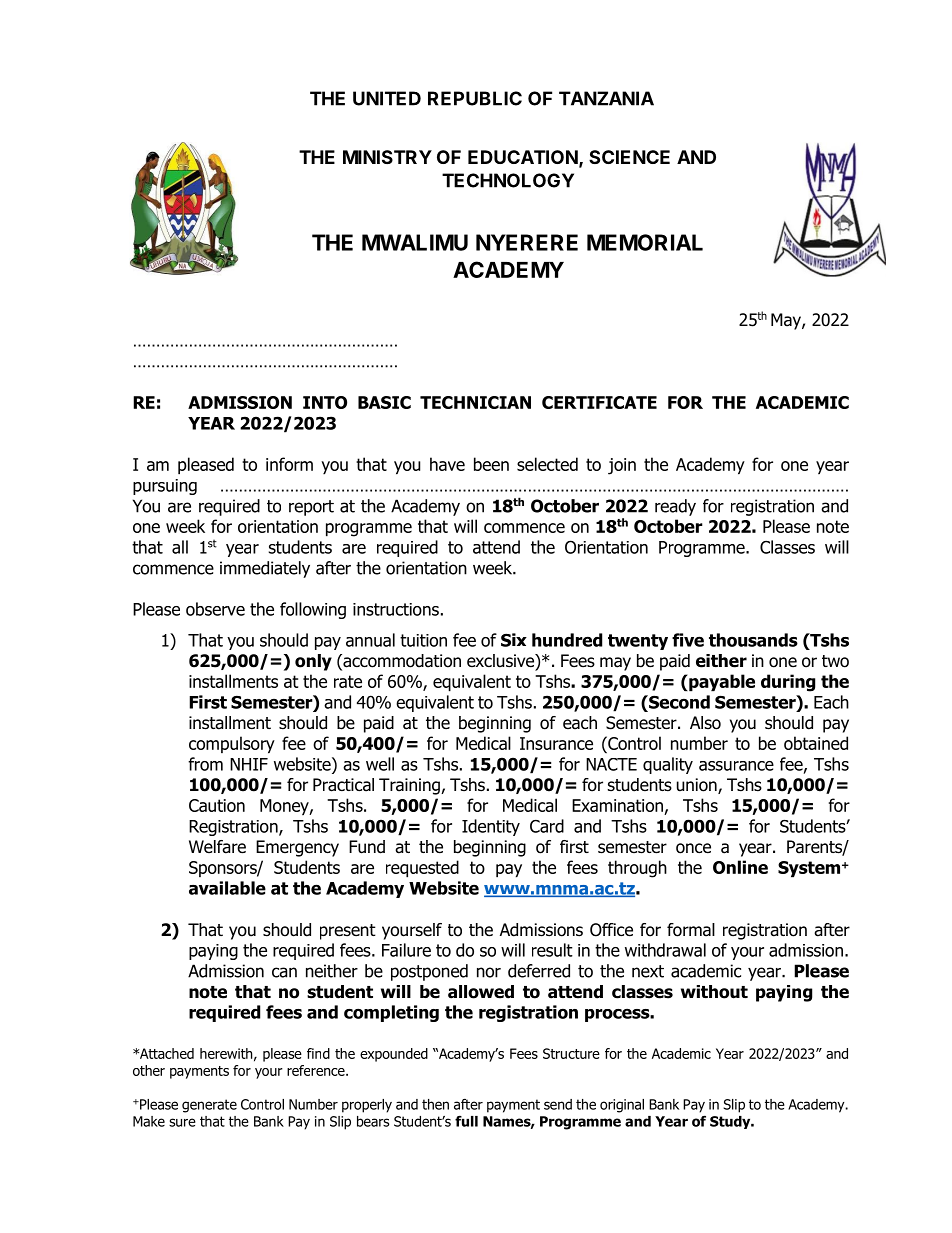  I want to click on sure, so click(182, 1122).
